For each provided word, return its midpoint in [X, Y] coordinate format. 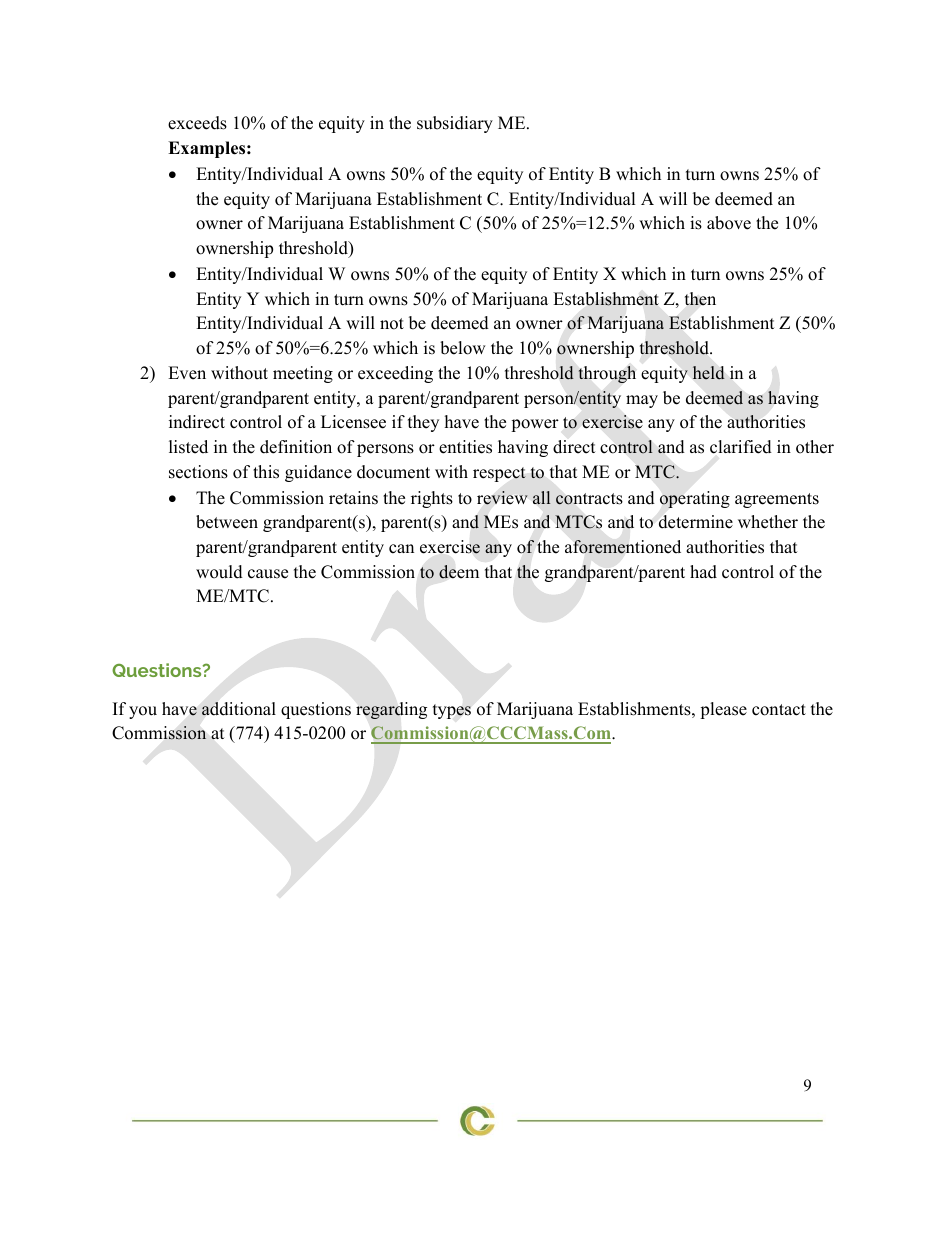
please [723, 710]
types [452, 711]
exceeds [197, 123]
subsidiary [455, 124]
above [729, 223]
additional [239, 709]
